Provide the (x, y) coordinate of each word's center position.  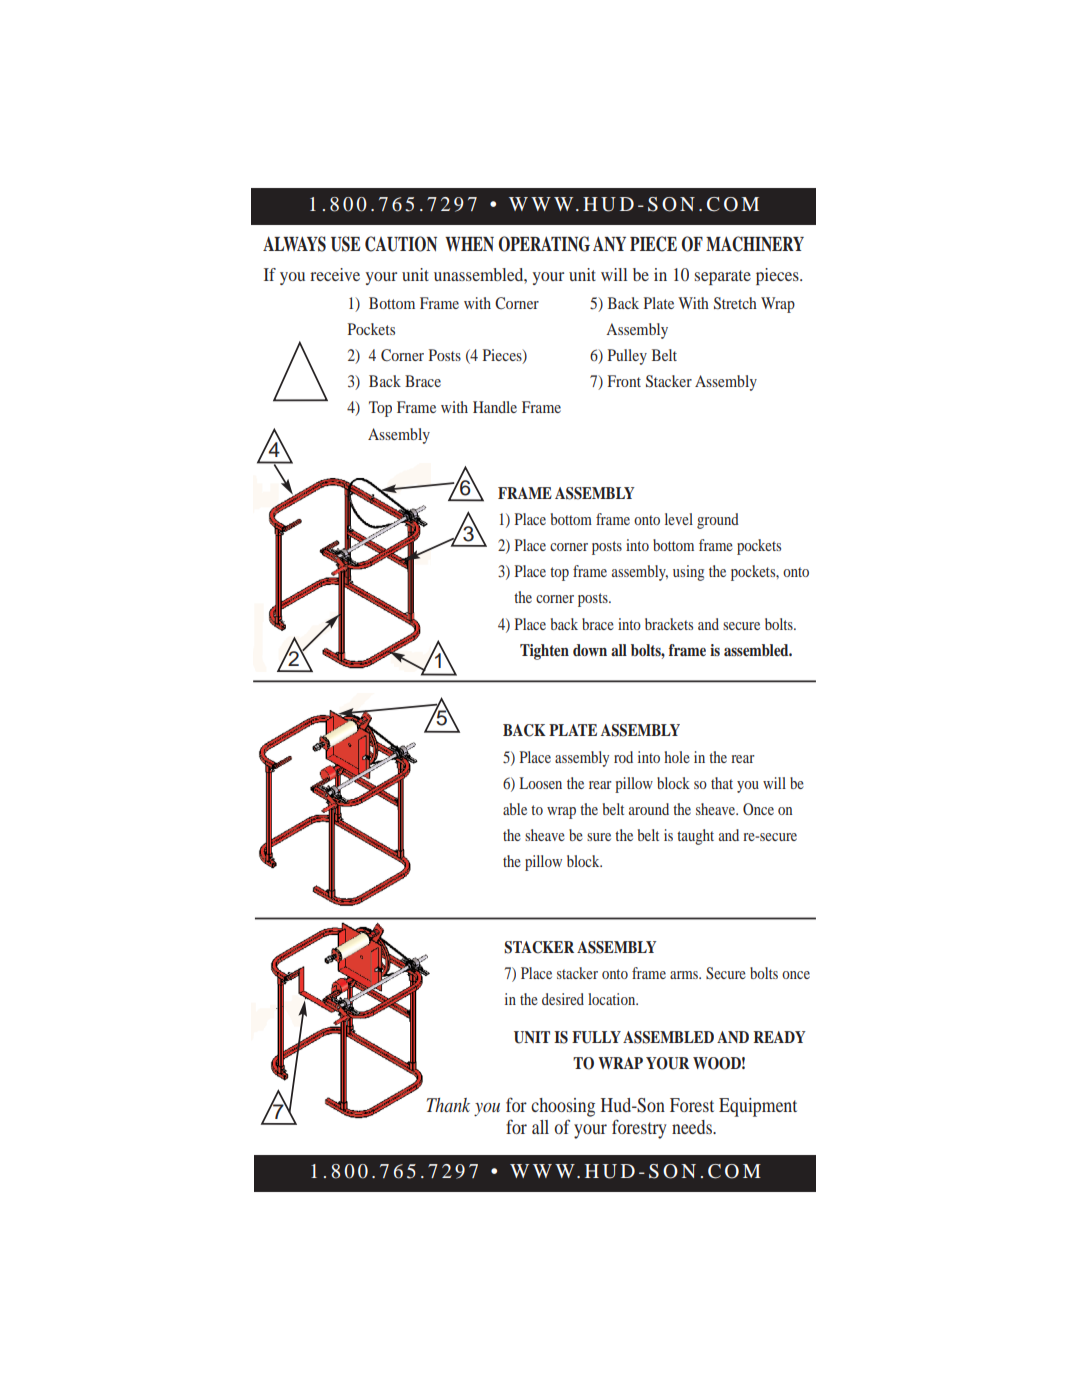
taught (695, 837)
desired (563, 999)
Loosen (540, 783)
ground (718, 521)
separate (723, 277)
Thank (448, 1105)
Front (624, 381)
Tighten (544, 652)
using (688, 573)
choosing (563, 1107)
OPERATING (544, 244)
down (590, 650)
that (722, 783)
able (515, 809)
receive (335, 274)
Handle (495, 407)
